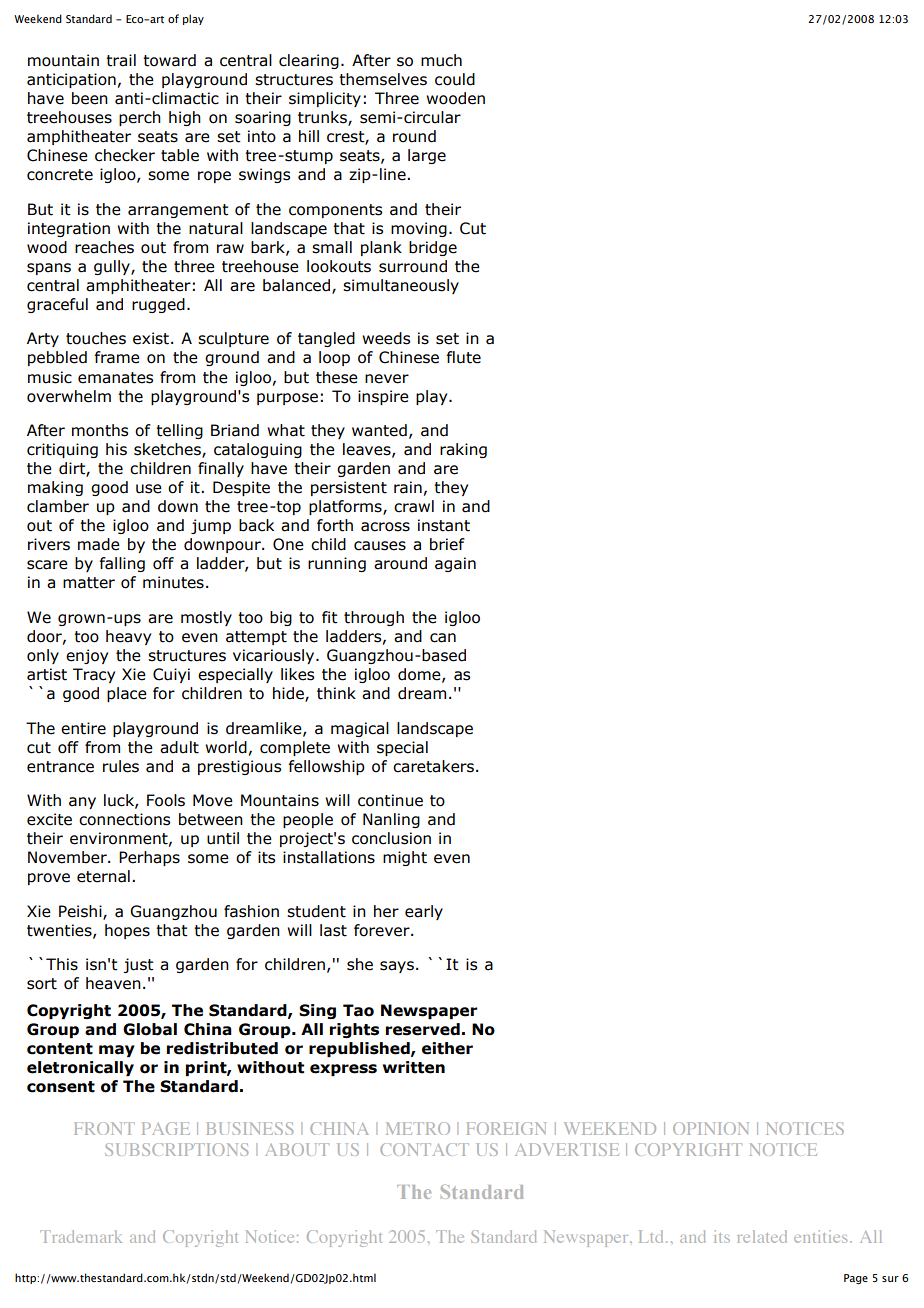  I want to click on could, so click(455, 79).
